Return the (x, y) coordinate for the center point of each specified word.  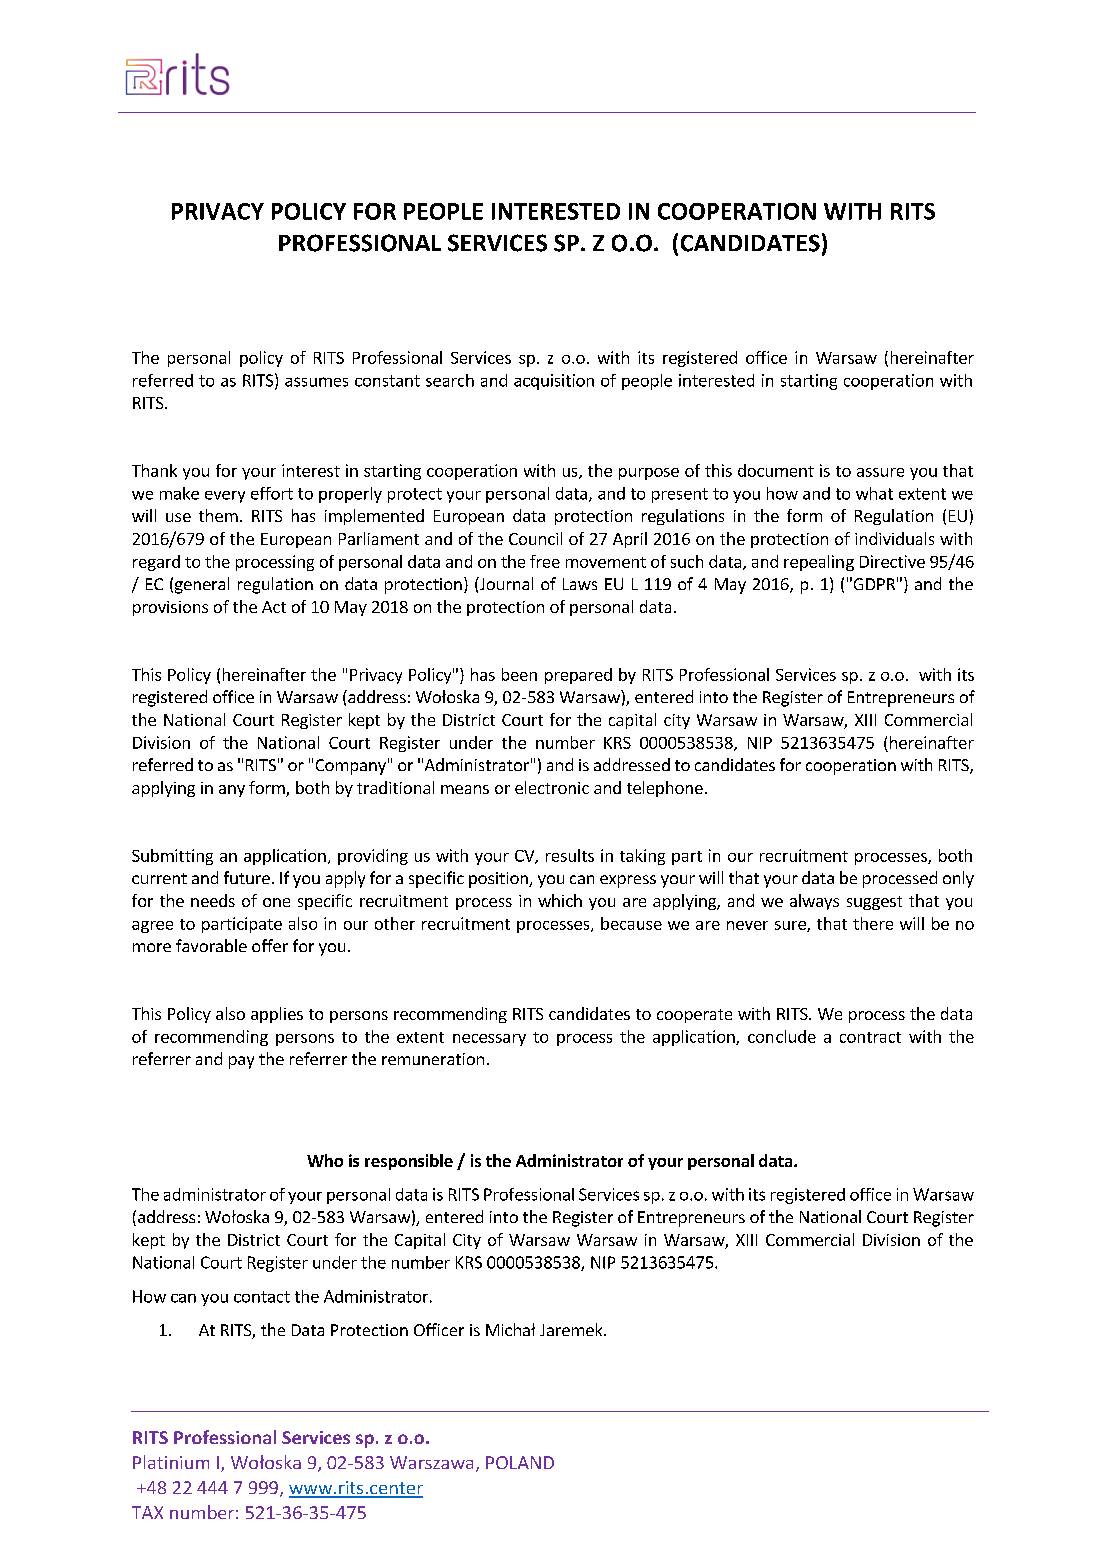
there (873, 923)
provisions (170, 608)
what (874, 493)
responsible (409, 1162)
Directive (892, 561)
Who (325, 1160)
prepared (578, 676)
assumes (316, 382)
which (560, 900)
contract (870, 1037)
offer (270, 945)
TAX (147, 1512)
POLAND (520, 1462)
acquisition (554, 382)
